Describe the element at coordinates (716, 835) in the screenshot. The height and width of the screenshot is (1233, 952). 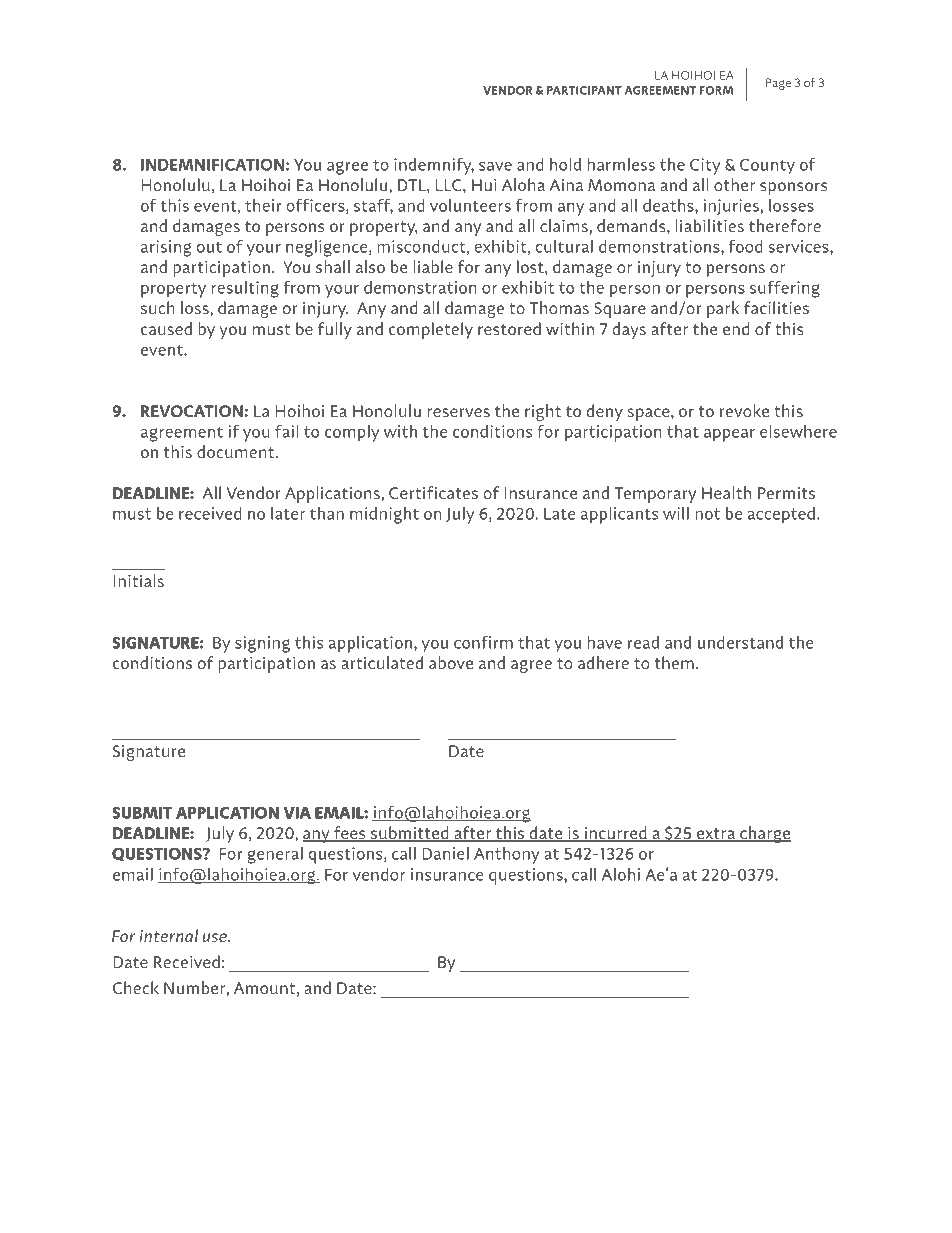
I see `extra` at that location.
